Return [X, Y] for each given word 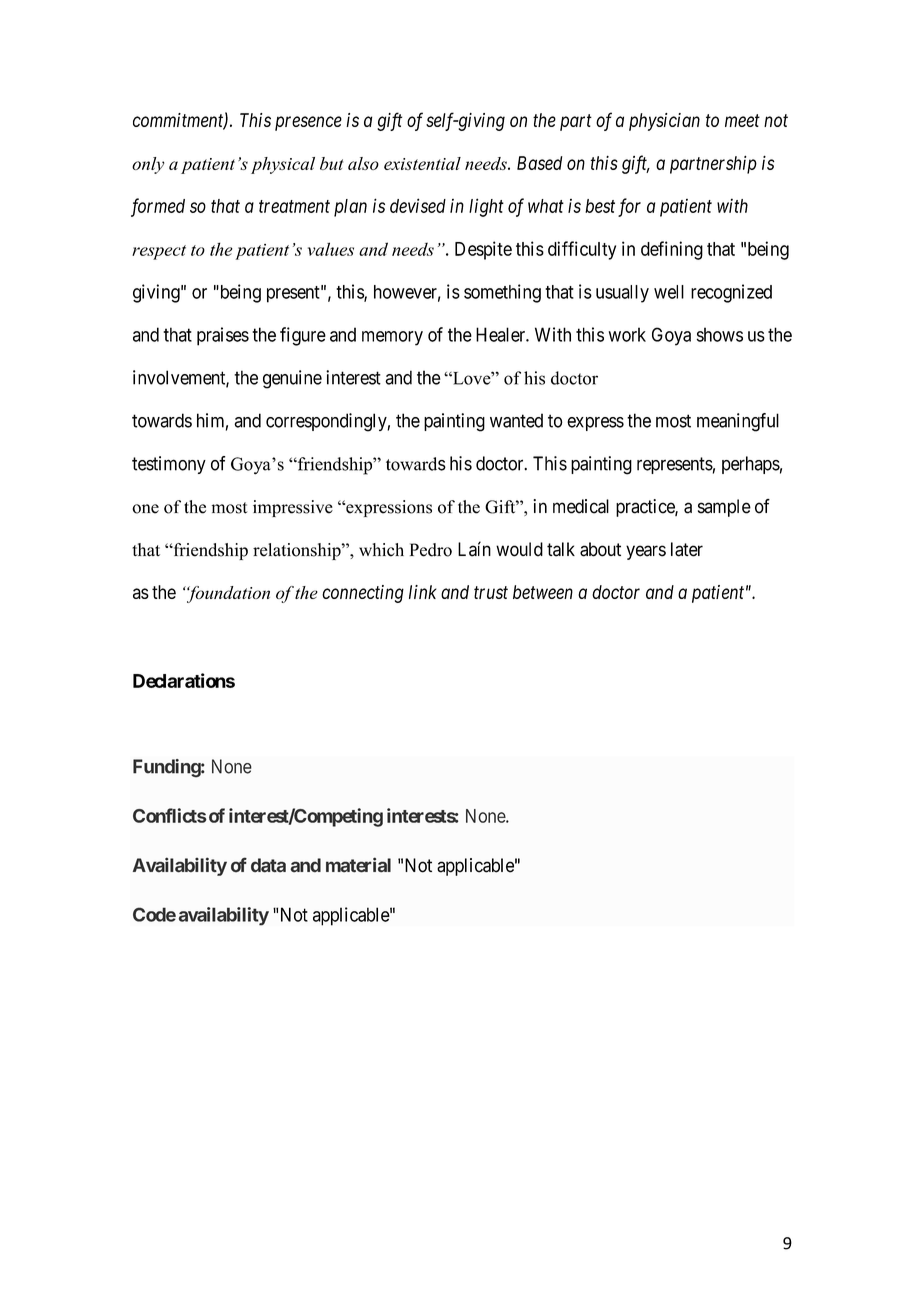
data [268, 865]
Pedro [431, 550]
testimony [169, 465]
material [358, 865]
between [543, 592]
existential [422, 163]
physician [664, 122]
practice [646, 508]
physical [283, 165]
